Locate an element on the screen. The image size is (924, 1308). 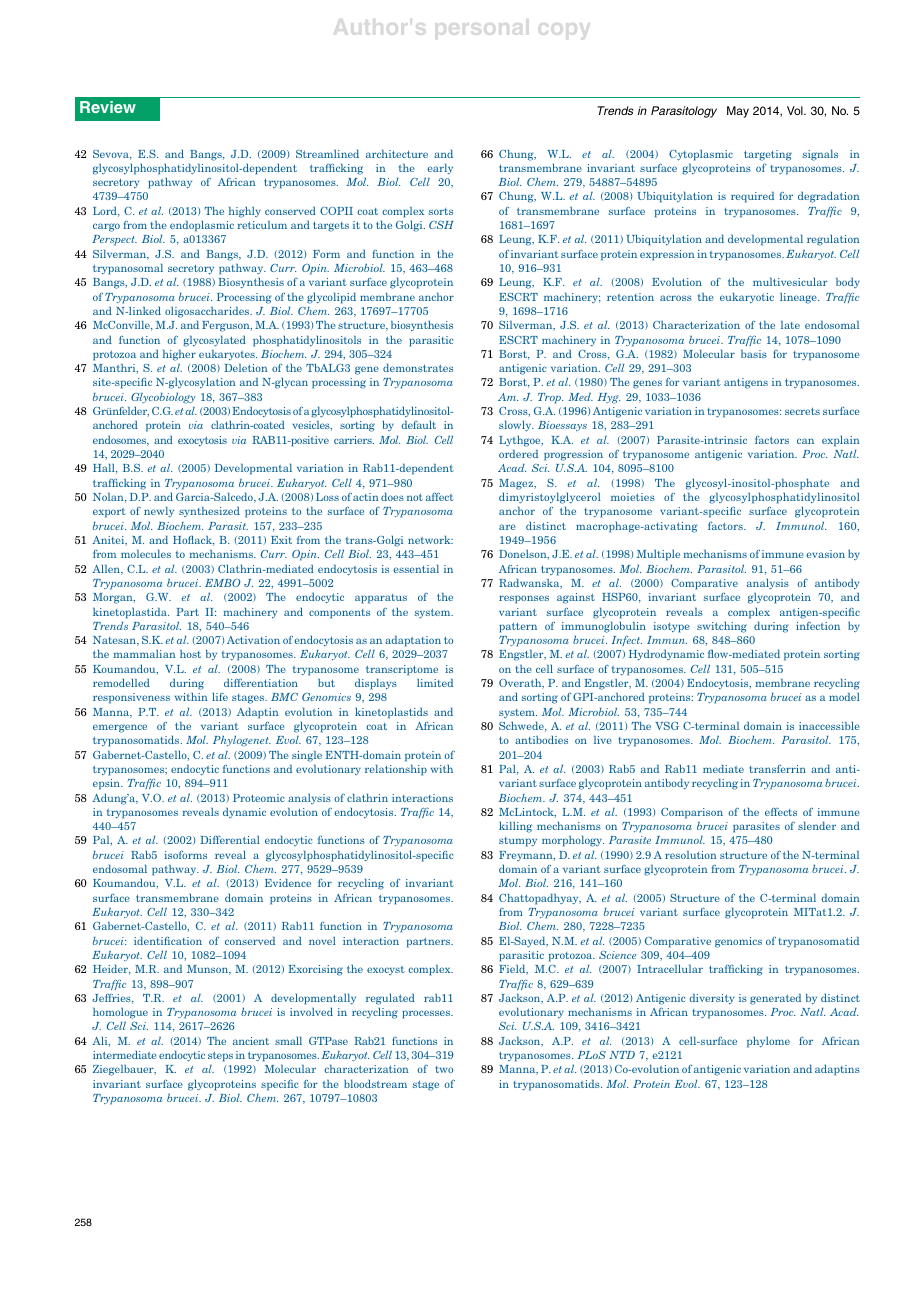
steps is located at coordinates (220, 1057).
